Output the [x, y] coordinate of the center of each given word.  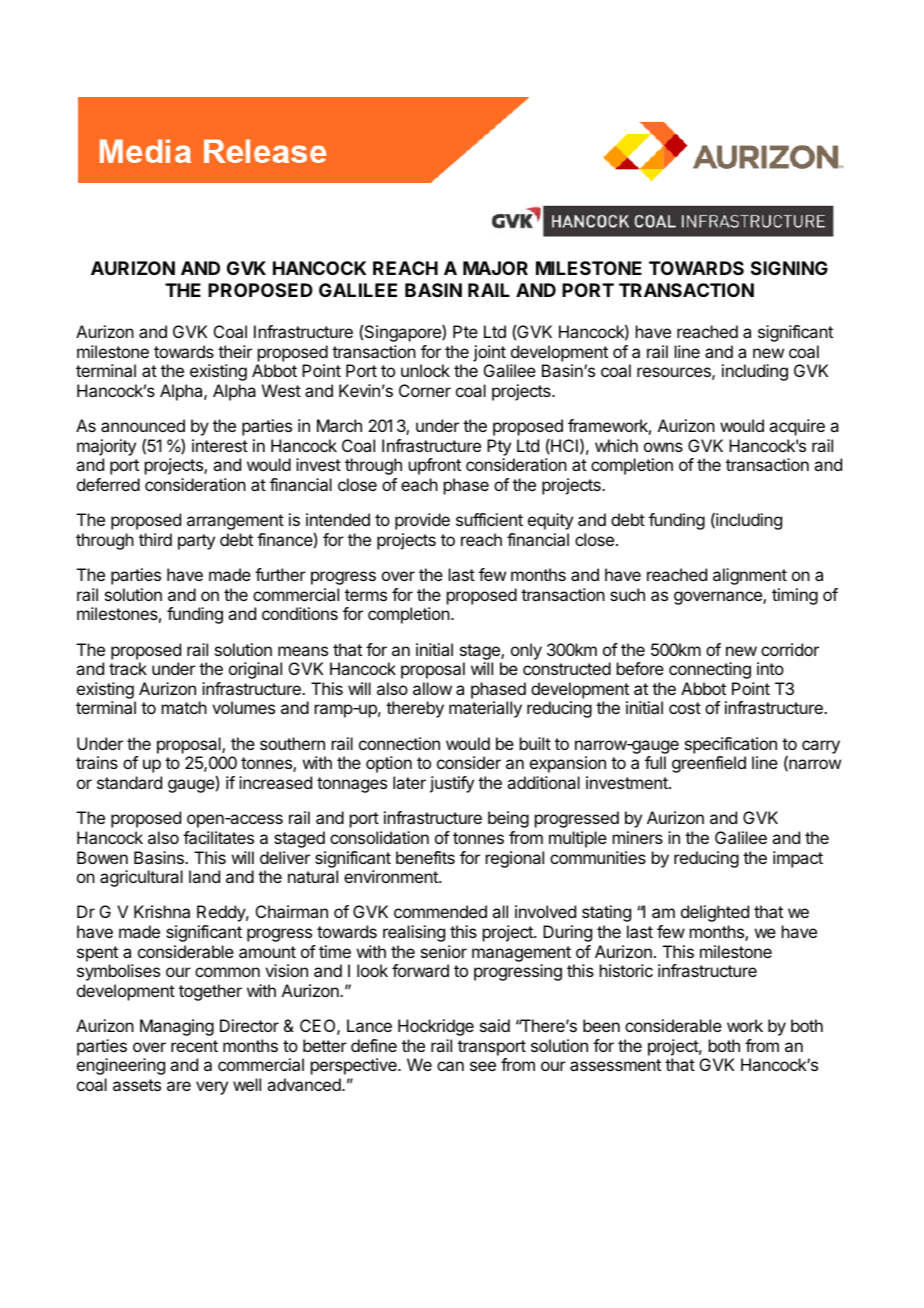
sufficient [489, 519]
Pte [465, 331]
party [196, 542]
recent [194, 1046]
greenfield [709, 764]
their [235, 351]
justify [452, 784]
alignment [750, 576]
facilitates [218, 837]
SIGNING [789, 268]
